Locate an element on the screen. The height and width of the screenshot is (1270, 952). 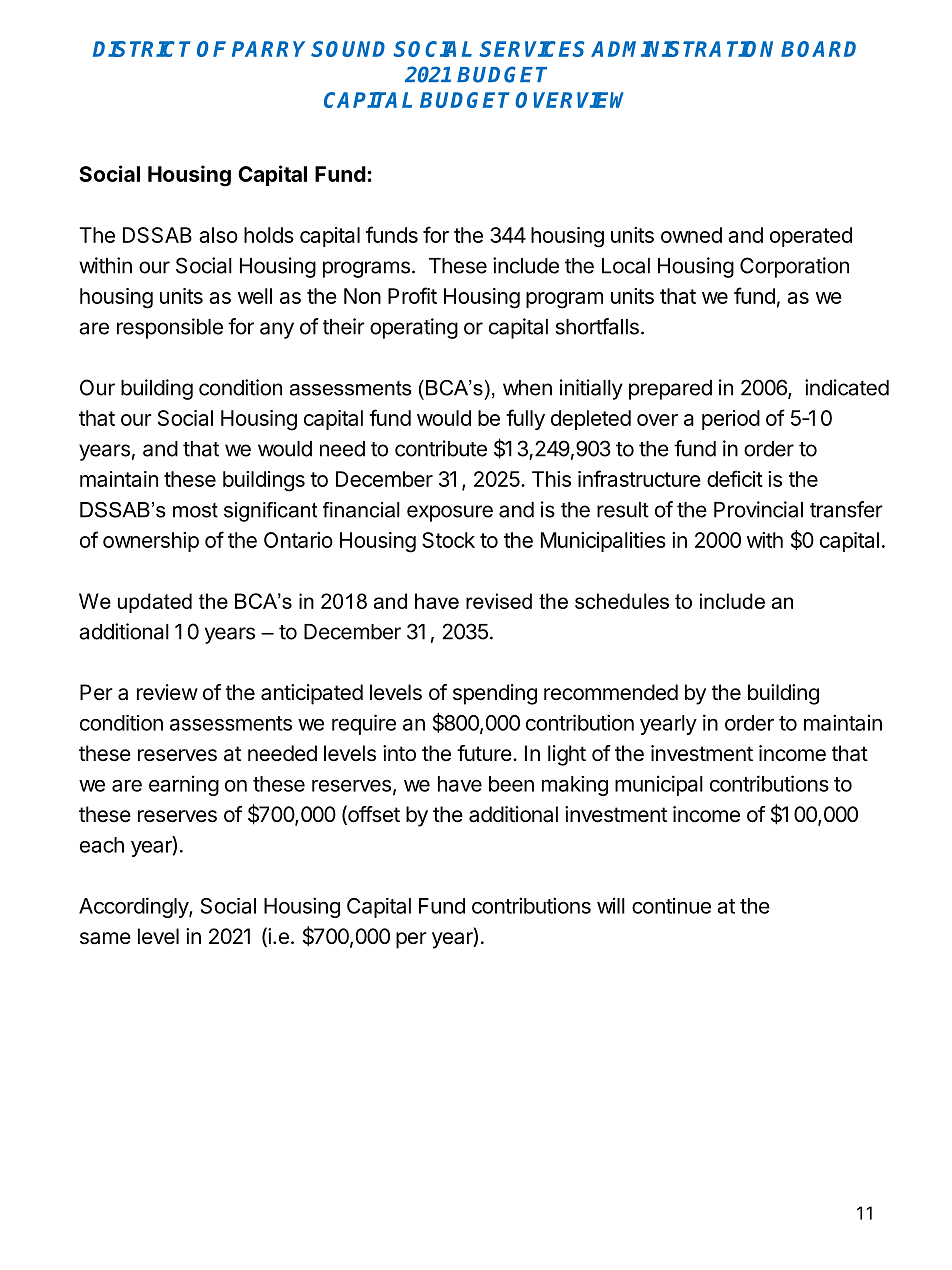
well is located at coordinates (255, 296).
